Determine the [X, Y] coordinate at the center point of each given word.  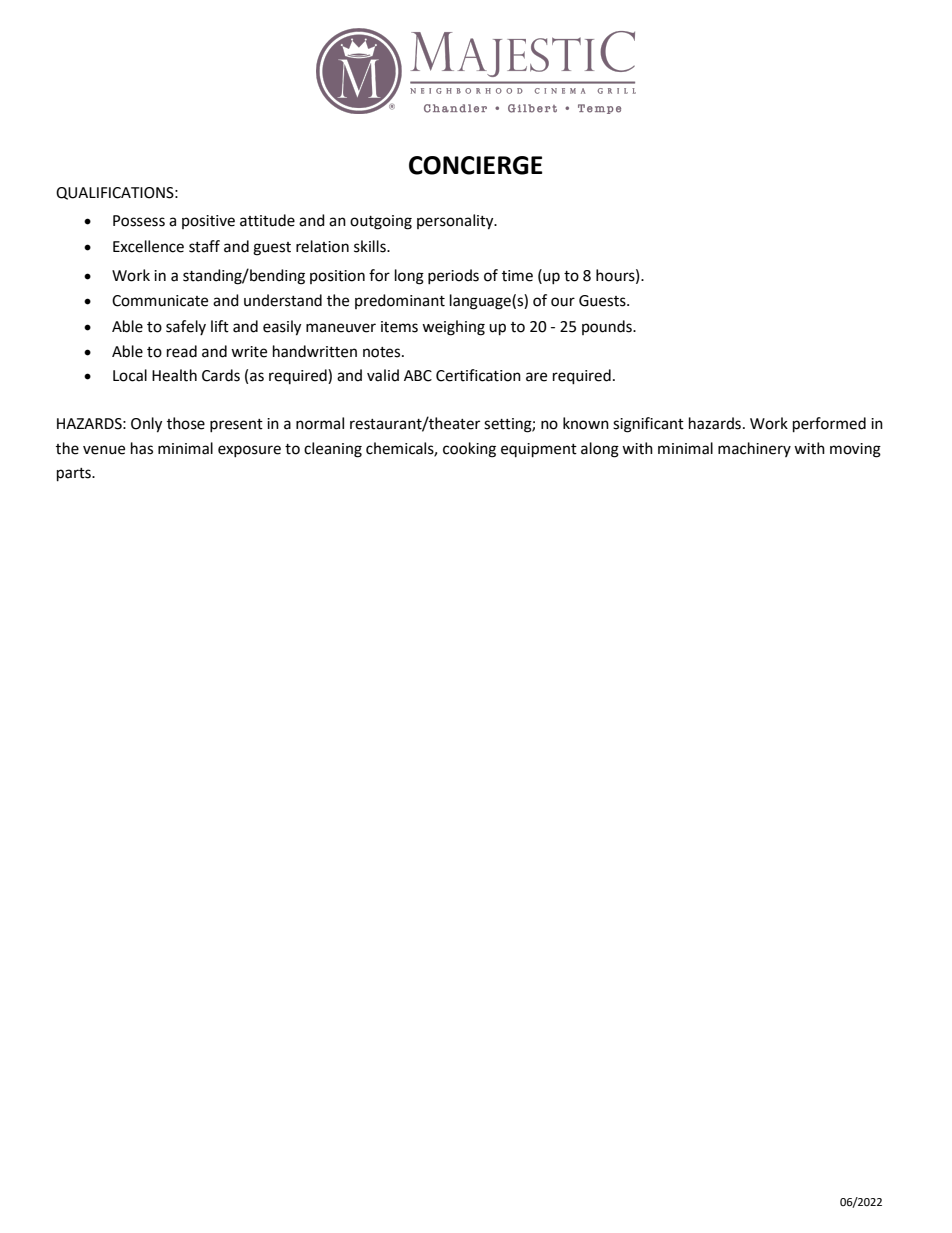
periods [453, 276]
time [517, 276]
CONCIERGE [476, 165]
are [536, 377]
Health [174, 375]
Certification [478, 375]
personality [456, 222]
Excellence [148, 246]
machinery [754, 449]
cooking [469, 450]
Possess [139, 221]
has [142, 448]
